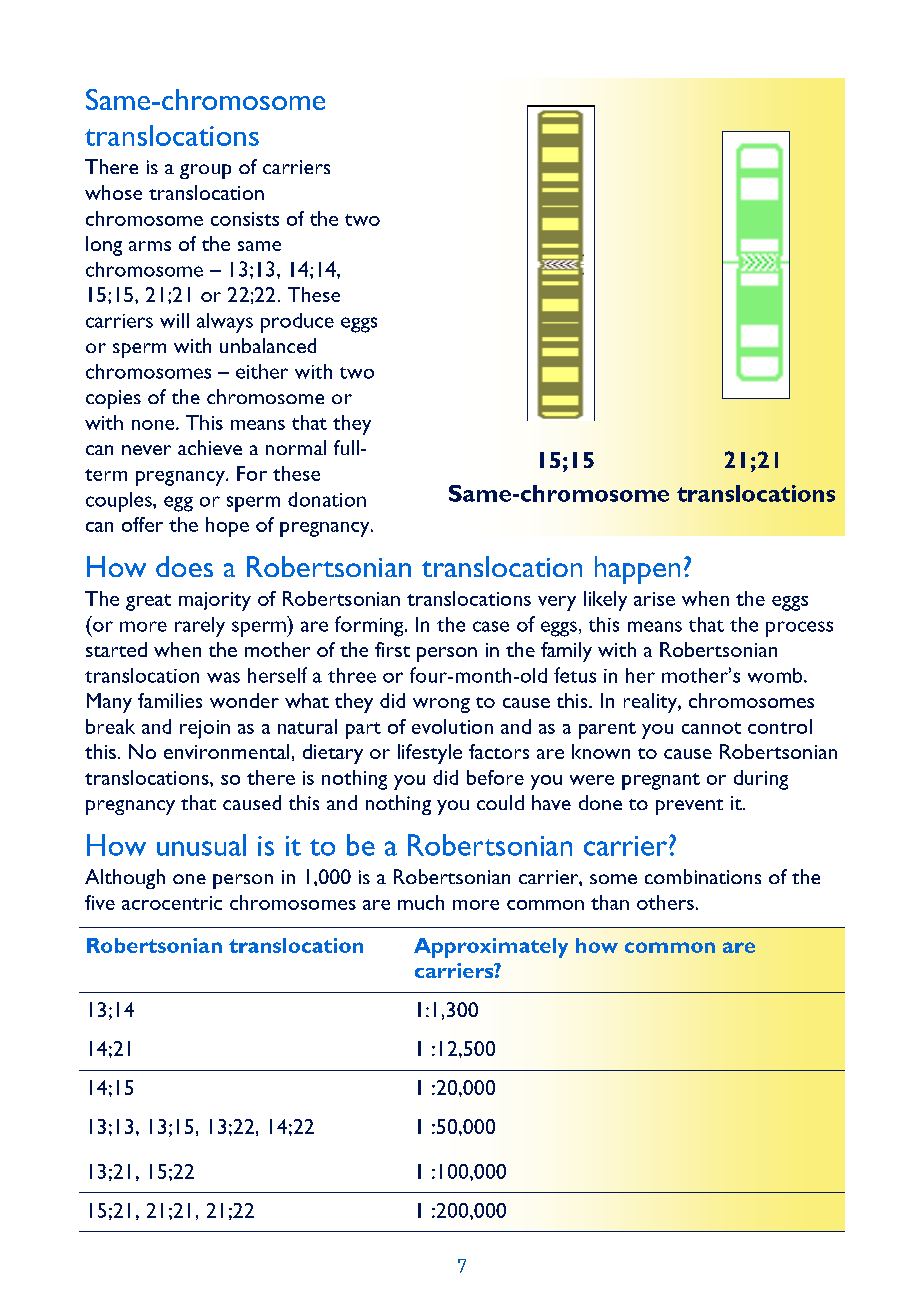 Image resolution: width=924 pixels, height=1310 pixels. Describe the element at coordinates (421, 902) in the screenshot. I see `much` at that location.
